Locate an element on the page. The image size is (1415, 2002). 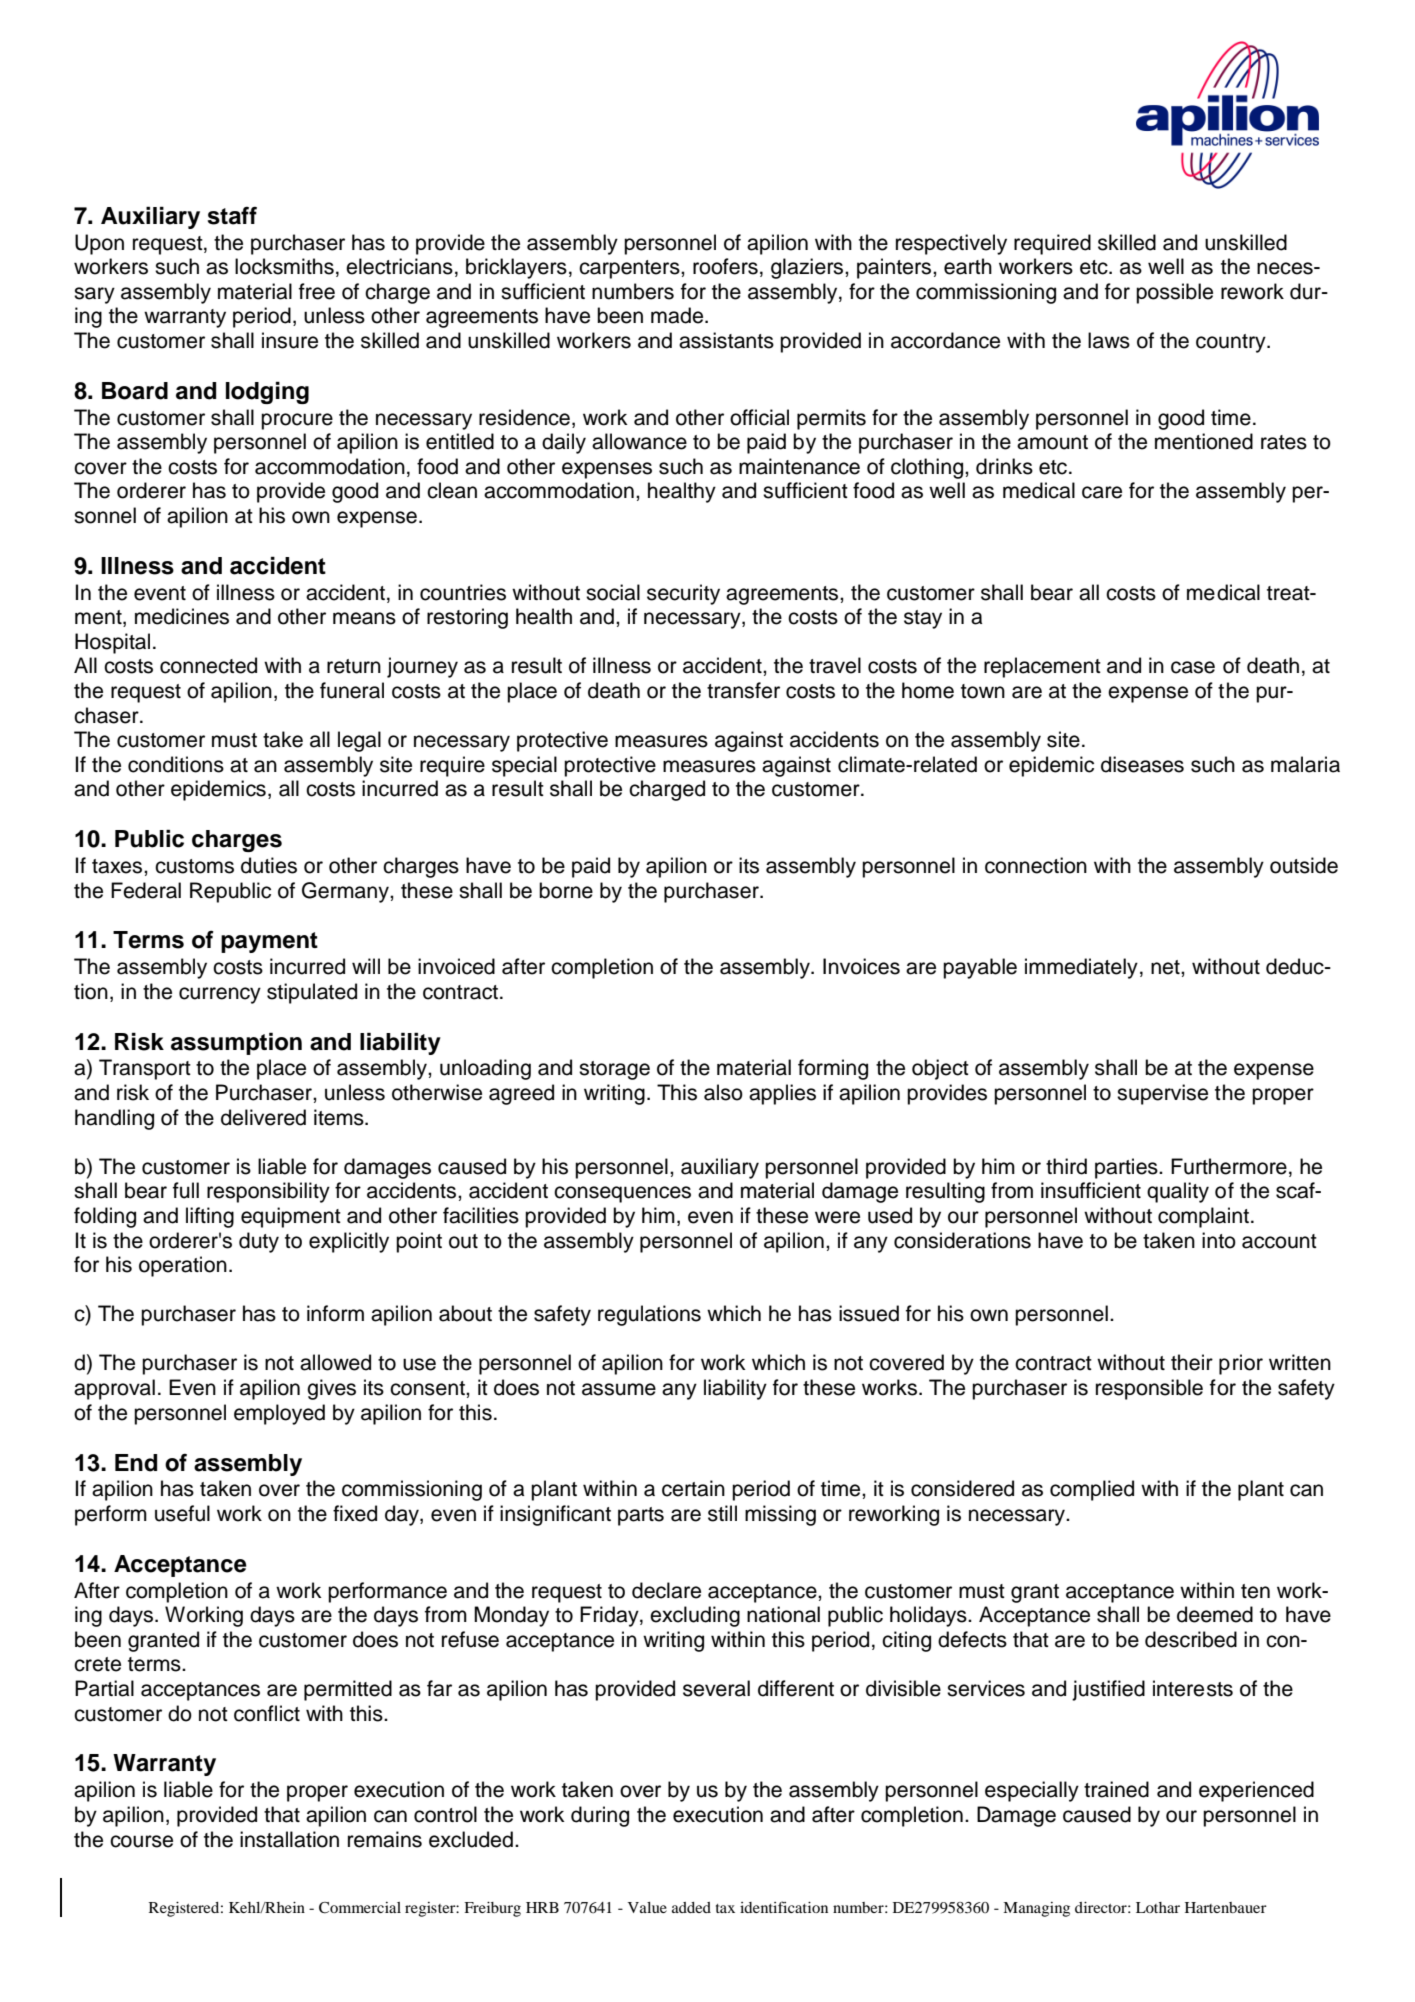
their is located at coordinates (1192, 1362).
